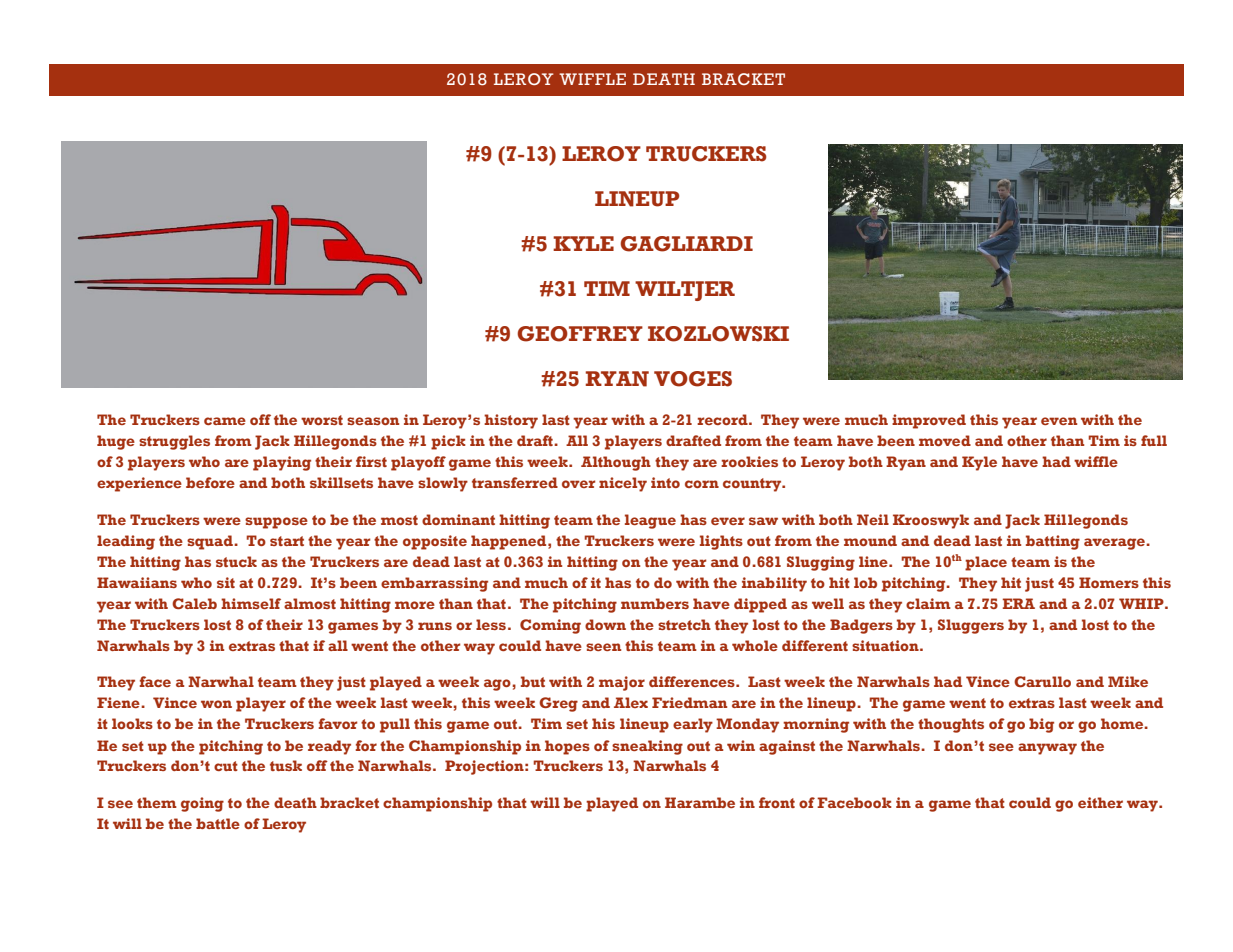 Image resolution: width=1233 pixels, height=952 pixels. Describe the element at coordinates (986, 563) in the image. I see `place` at that location.
